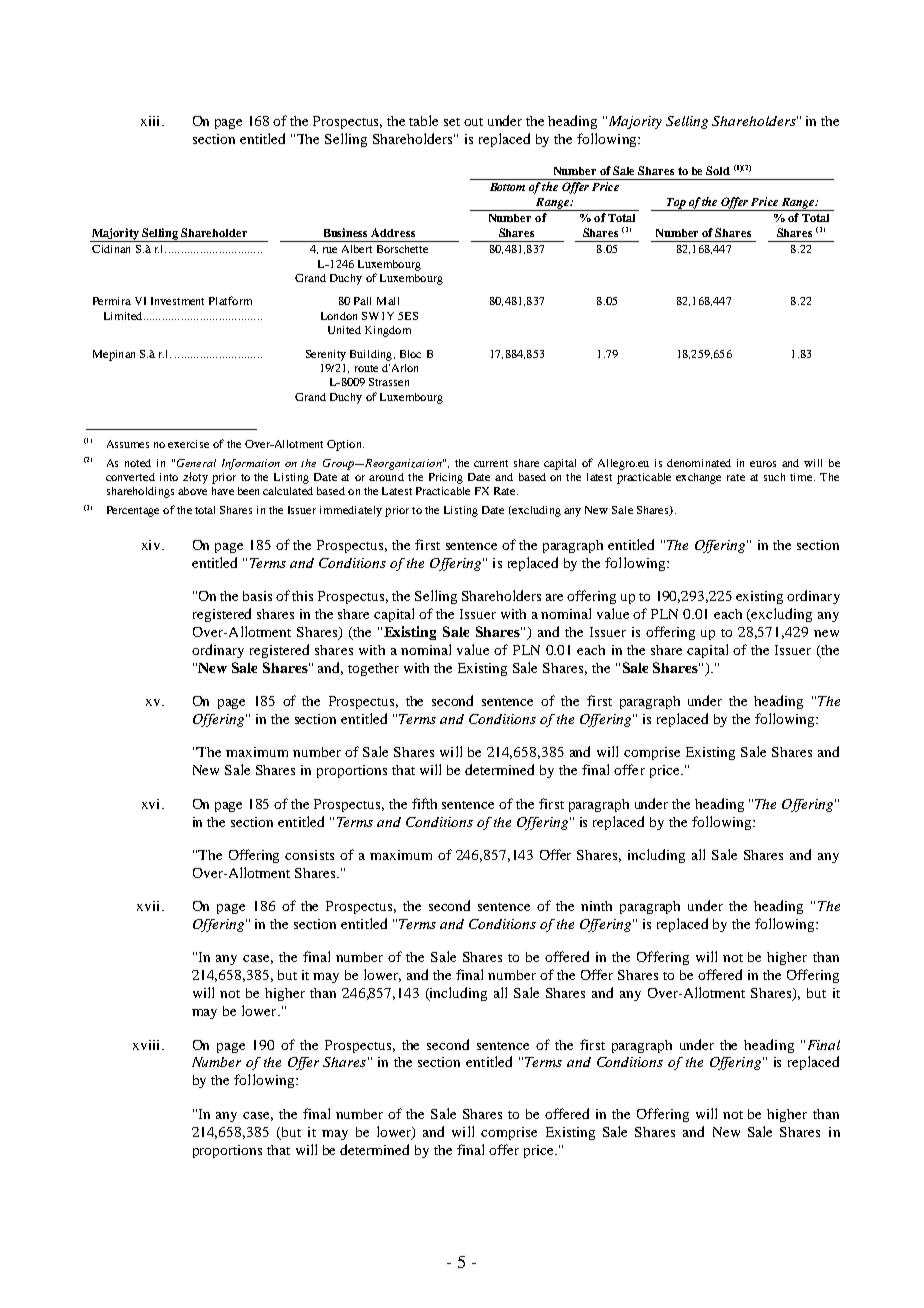 The image size is (924, 1308). Describe the element at coordinates (309, 855) in the screenshot. I see `consists` at that location.
